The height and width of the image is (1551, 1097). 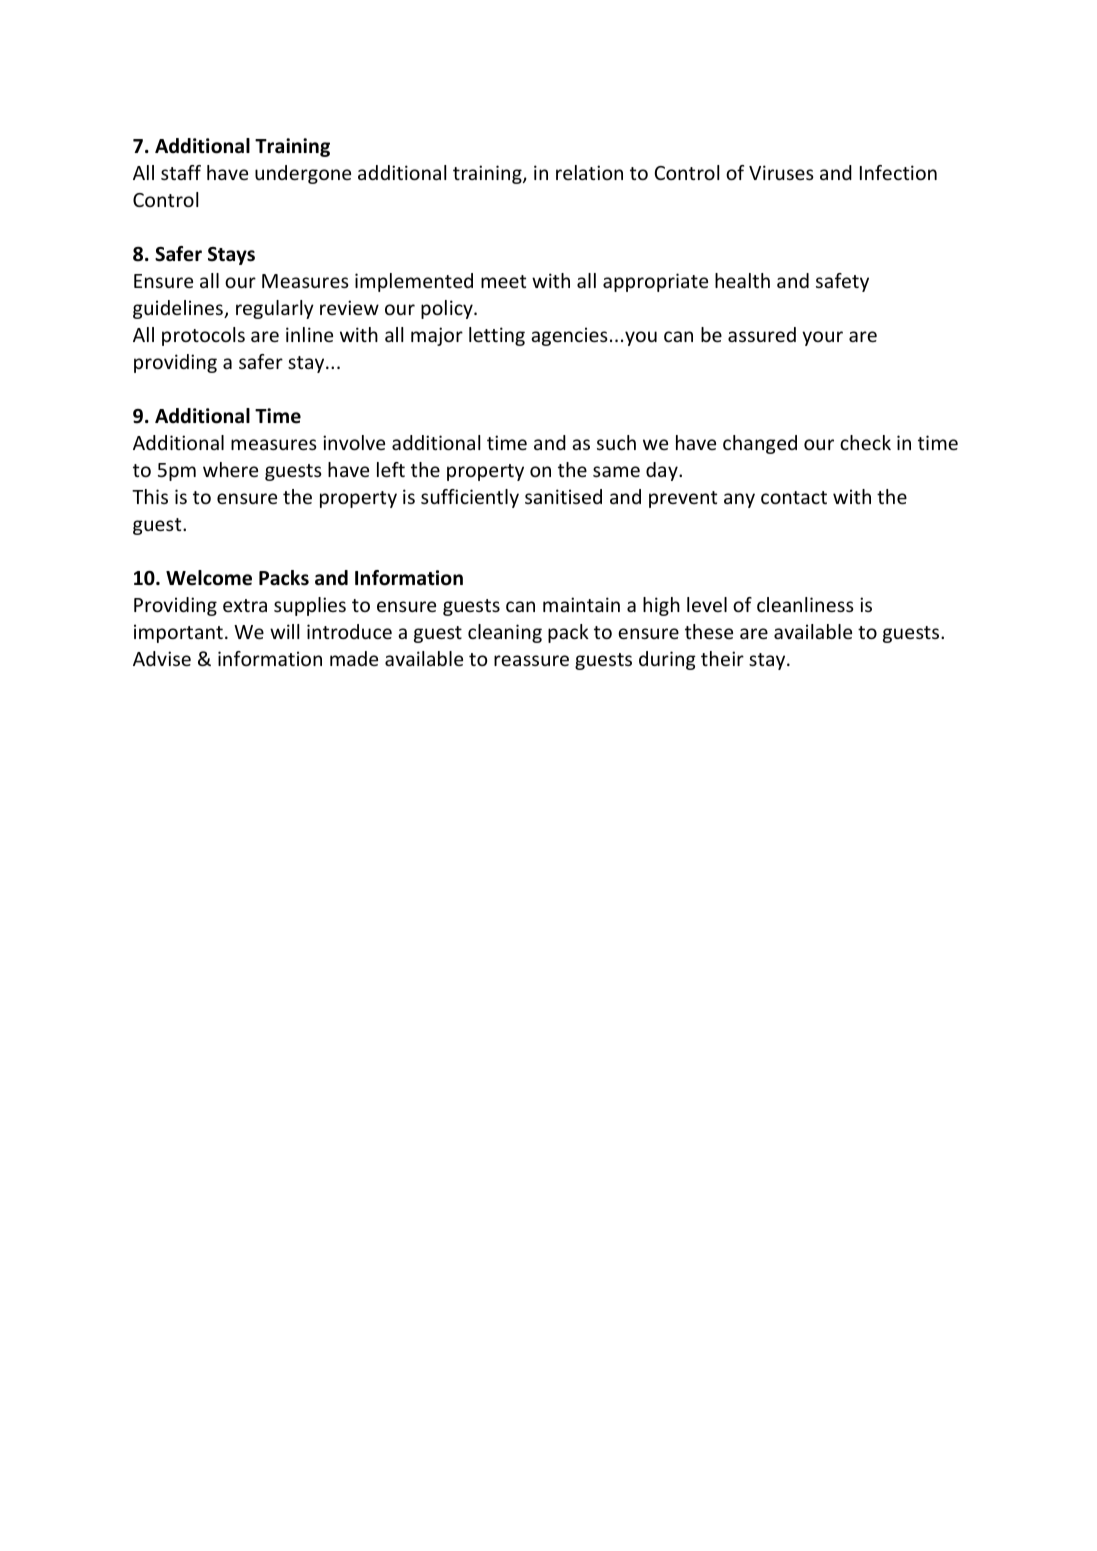 I want to click on check, so click(x=865, y=442).
